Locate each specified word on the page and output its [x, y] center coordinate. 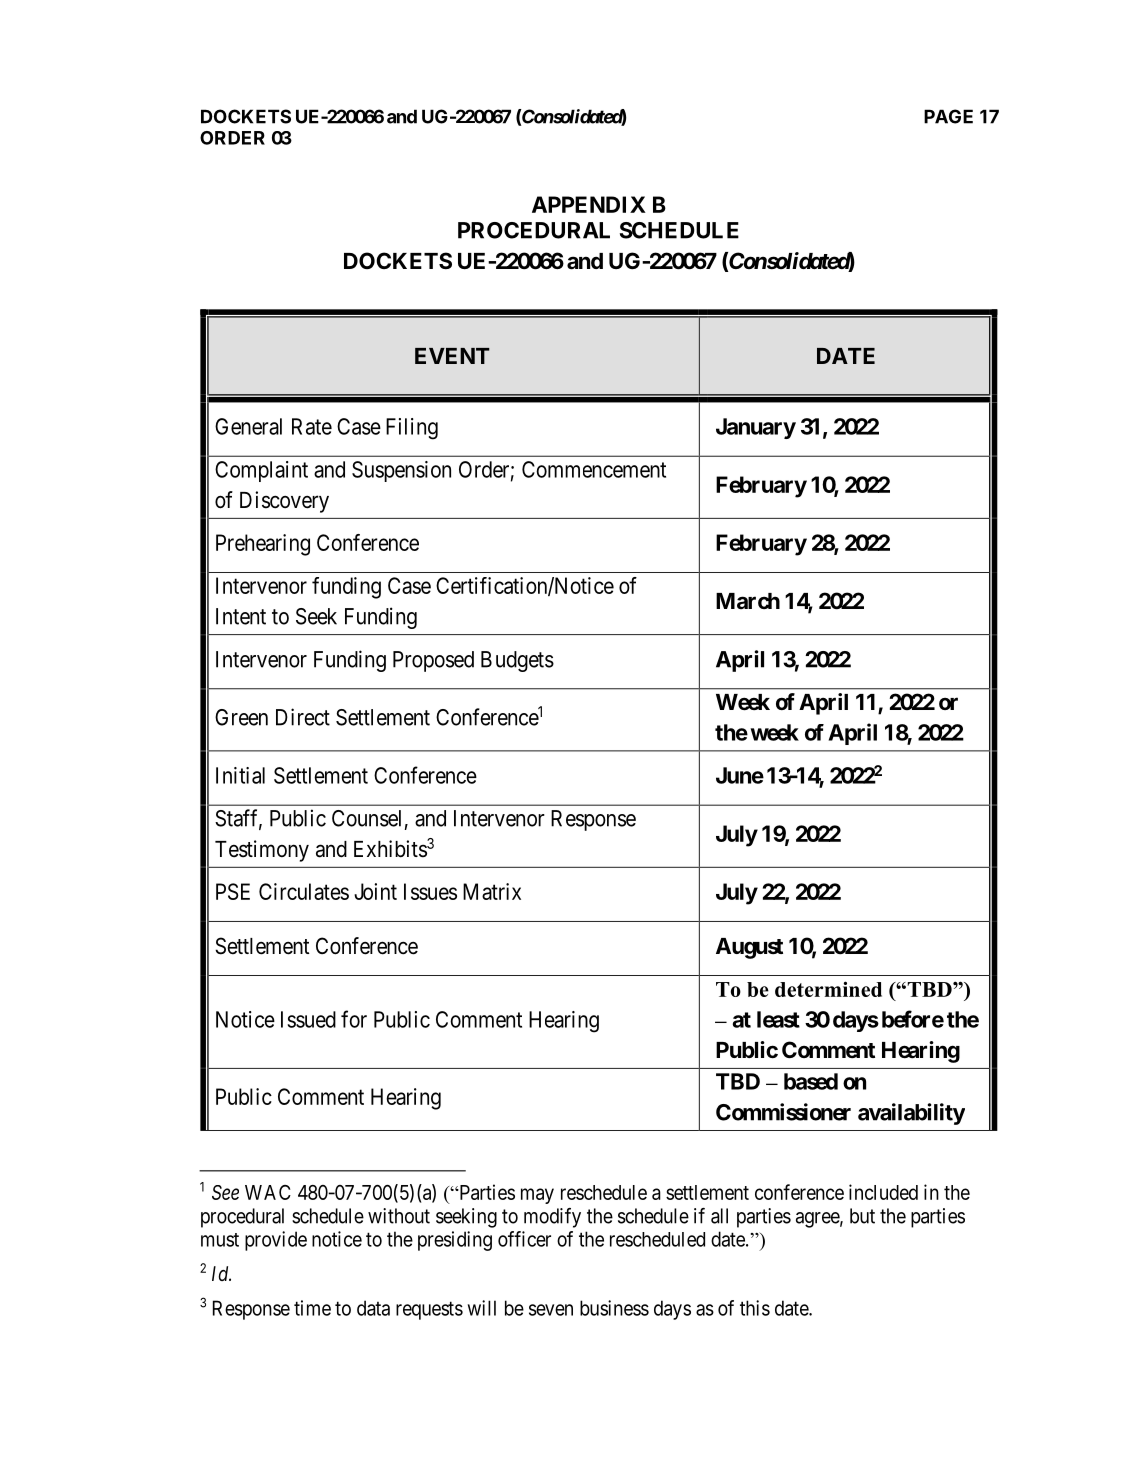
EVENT [452, 356]
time [312, 1308]
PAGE [948, 116]
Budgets [517, 661]
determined [828, 989]
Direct [303, 717]
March [748, 601]
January [756, 428]
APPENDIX [589, 204]
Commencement [594, 469]
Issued [308, 1019]
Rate [312, 426]
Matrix [492, 891]
